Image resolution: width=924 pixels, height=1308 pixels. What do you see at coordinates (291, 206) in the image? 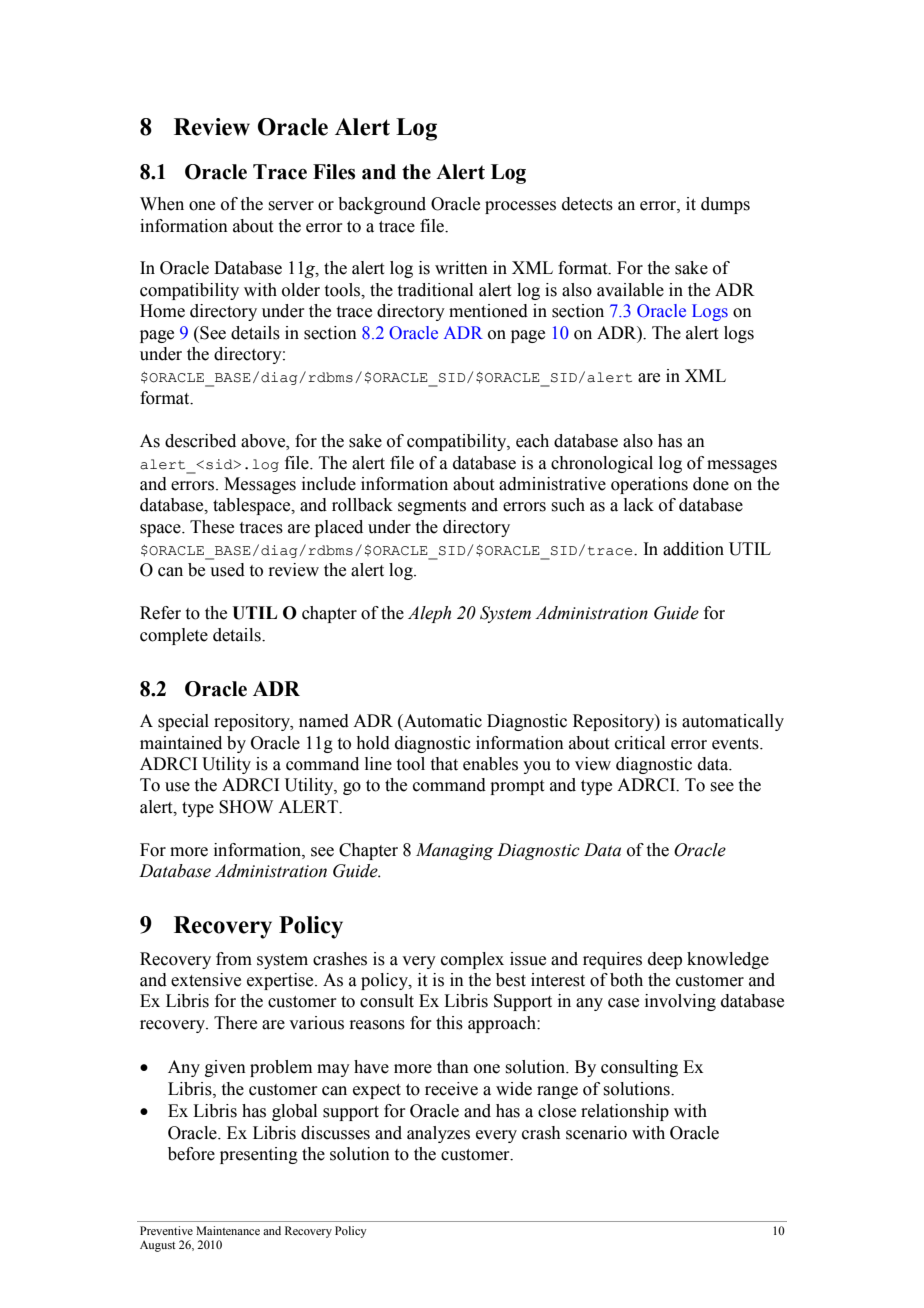
I see `server` at bounding box center [291, 206].
